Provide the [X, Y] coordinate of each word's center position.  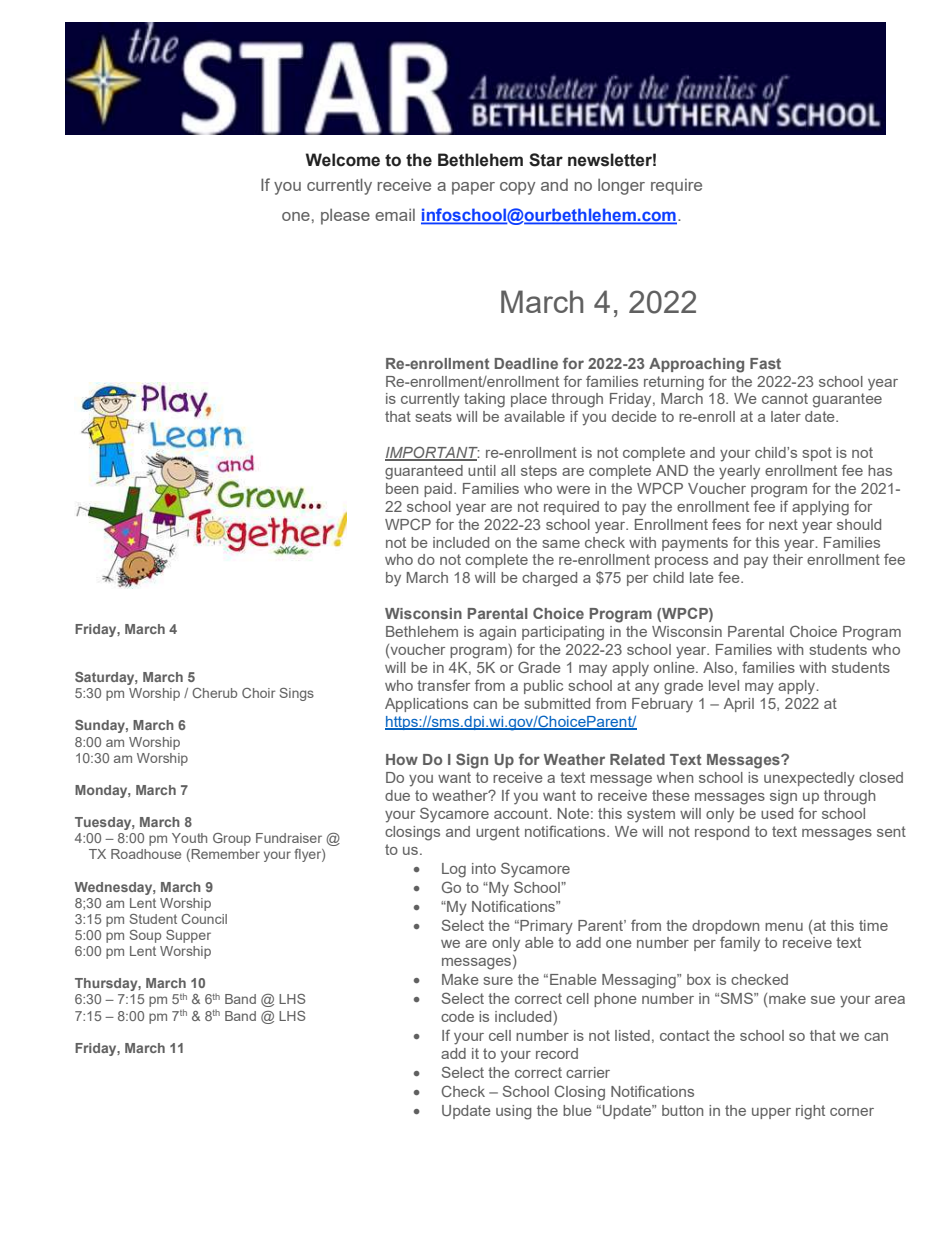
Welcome [343, 160]
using [514, 1112]
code [457, 1016]
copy [517, 188]
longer [621, 186]
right [810, 1112]
